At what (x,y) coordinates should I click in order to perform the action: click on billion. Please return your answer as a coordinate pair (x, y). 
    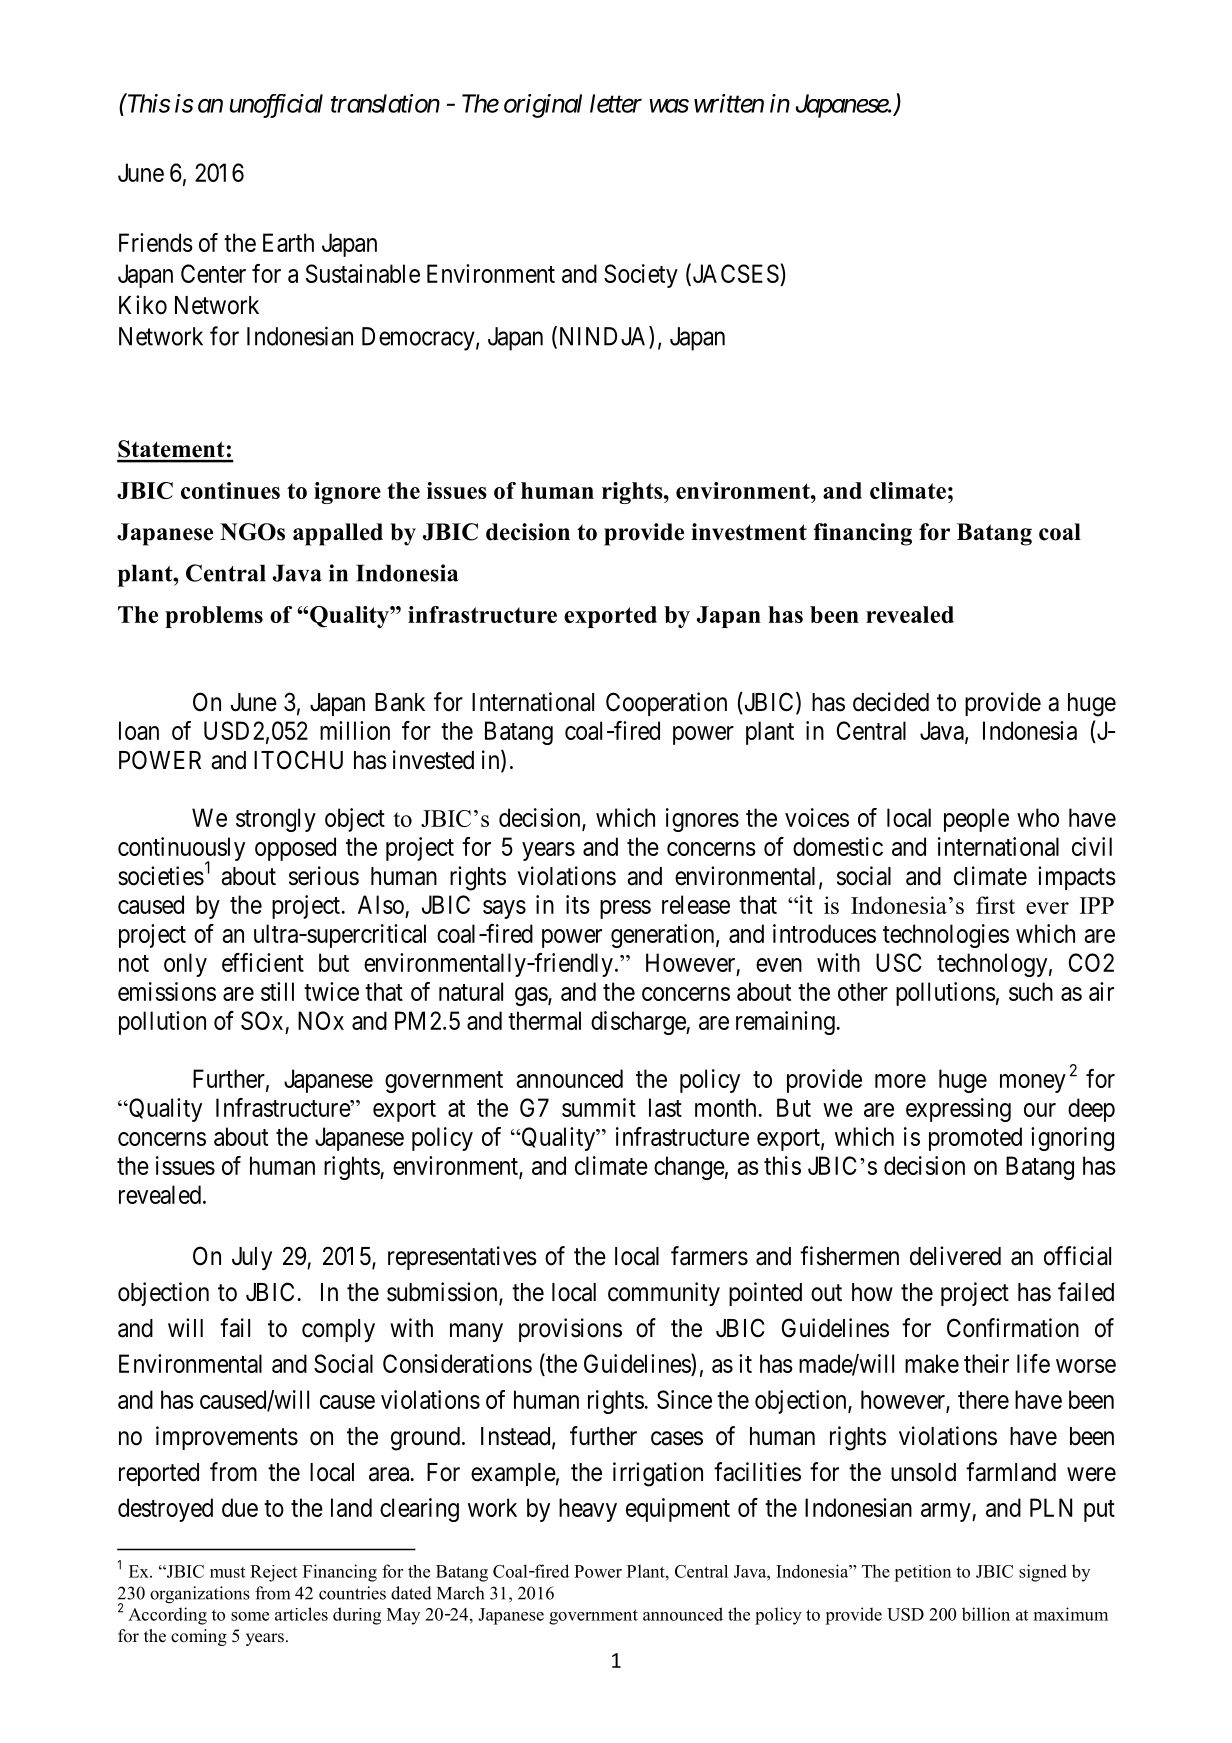
    Looking at the image, I should click on (986, 1614).
